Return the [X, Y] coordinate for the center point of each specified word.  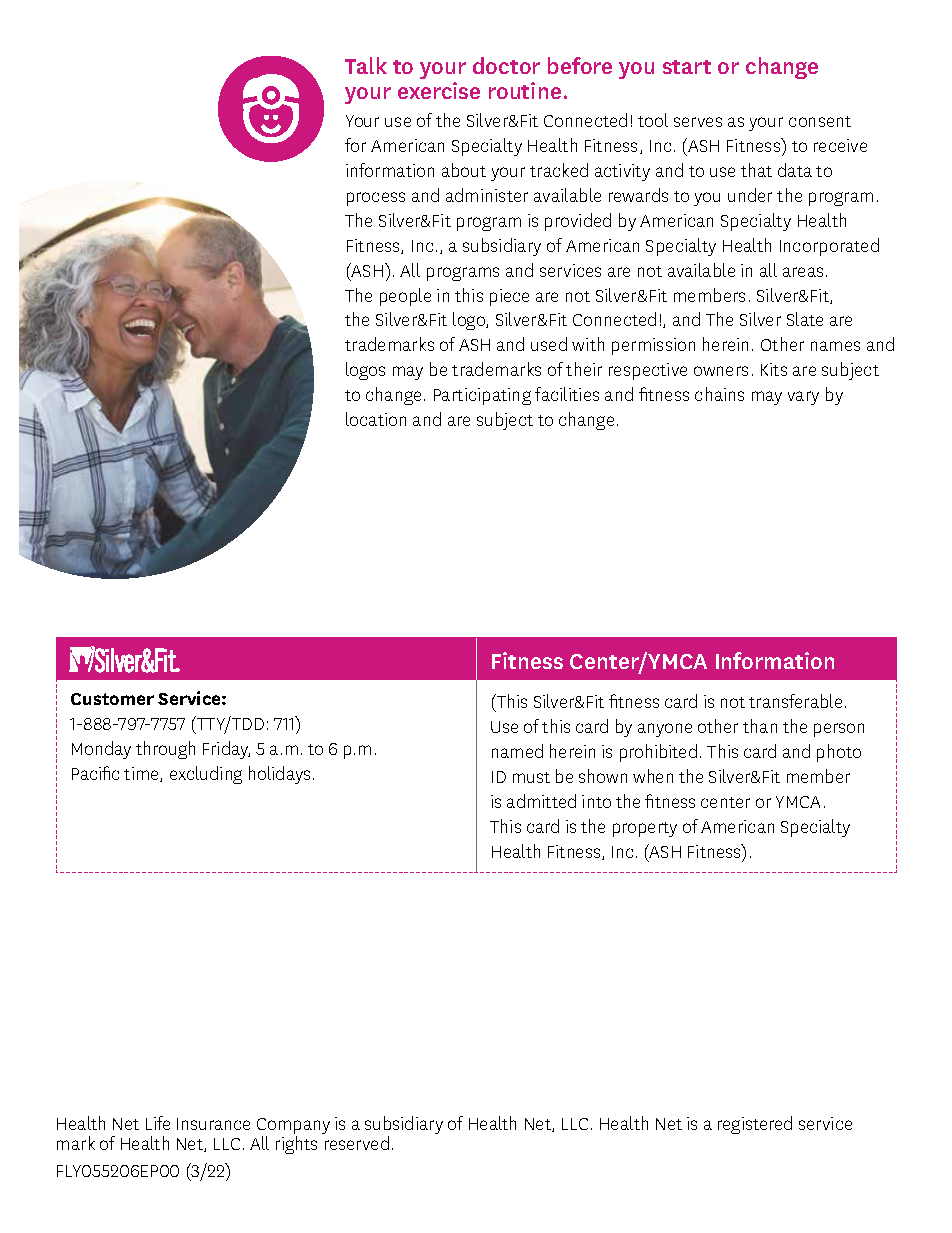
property [645, 829]
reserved [357, 1143]
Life [158, 1123]
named [517, 751]
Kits [774, 369]
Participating [482, 396]
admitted [541, 801]
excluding [206, 775]
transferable [795, 701]
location [376, 419]
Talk [366, 65]
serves [698, 122]
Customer [112, 699]
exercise [439, 90]
